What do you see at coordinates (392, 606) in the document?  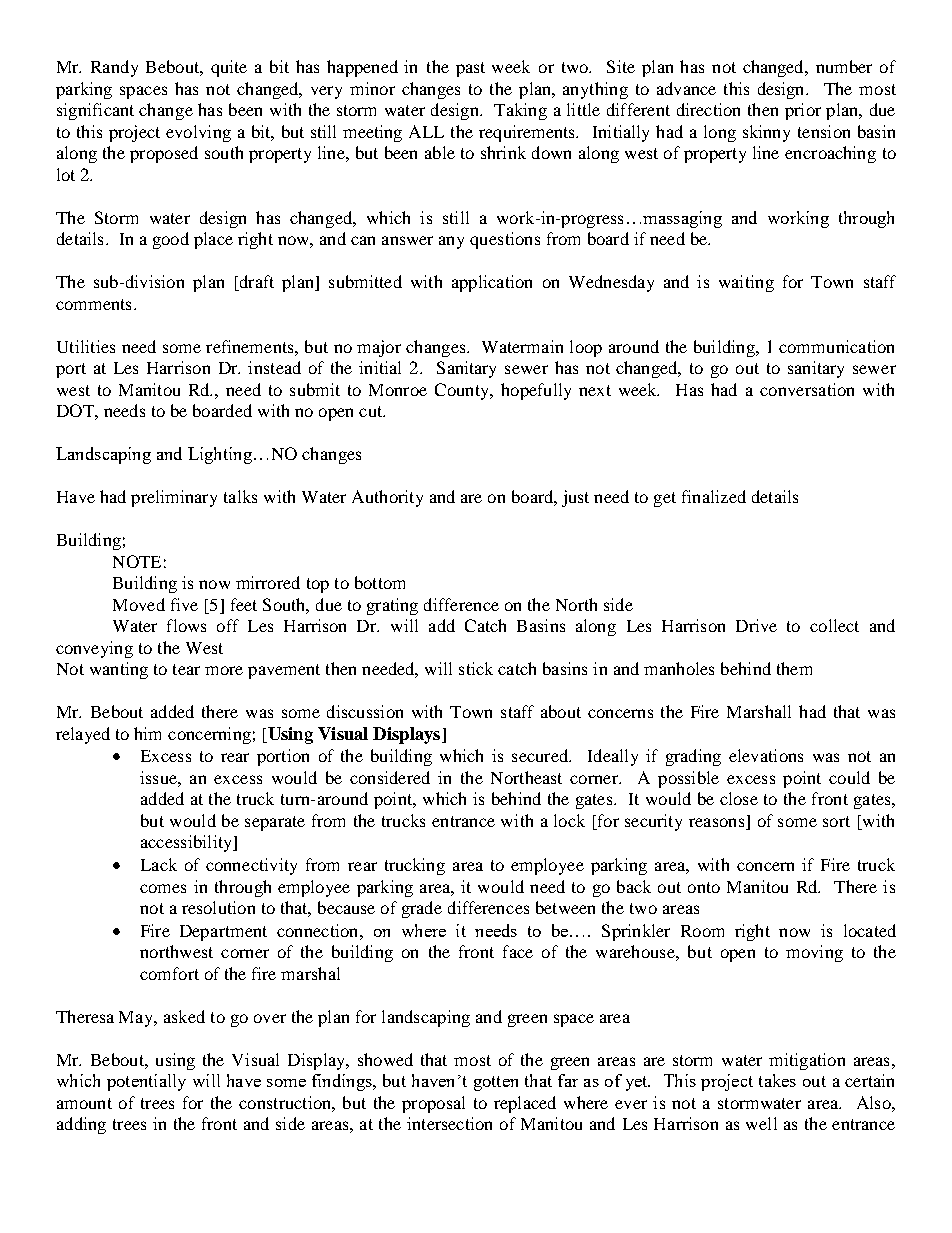 I see `grating` at bounding box center [392, 606].
